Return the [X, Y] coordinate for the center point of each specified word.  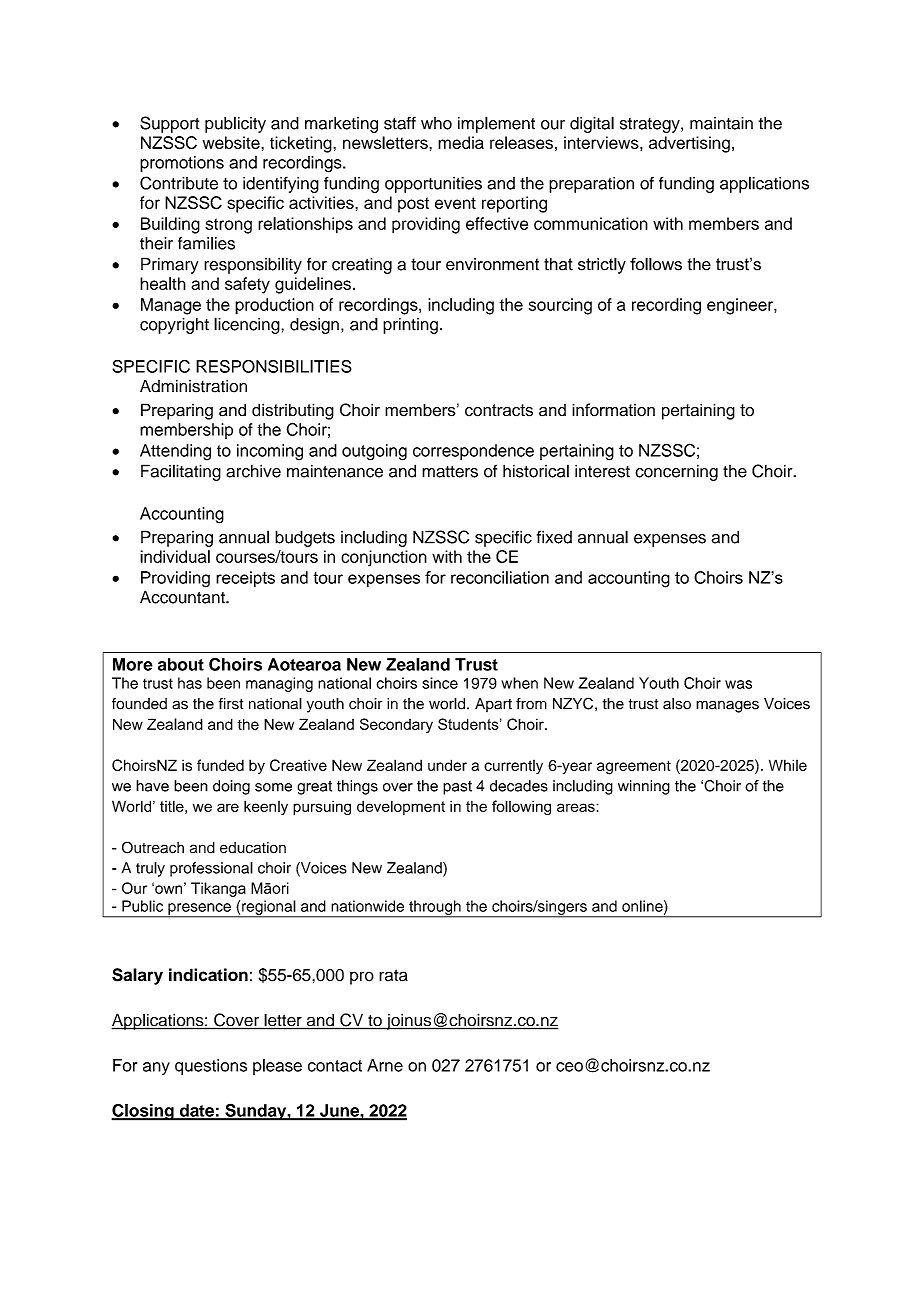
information [613, 410]
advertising [689, 144]
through [435, 908]
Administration [193, 386]
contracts [499, 410]
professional [211, 869]
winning [644, 787]
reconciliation [500, 577]
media [461, 142]
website [232, 142]
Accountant [183, 597]
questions [211, 1067]
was [738, 684]
